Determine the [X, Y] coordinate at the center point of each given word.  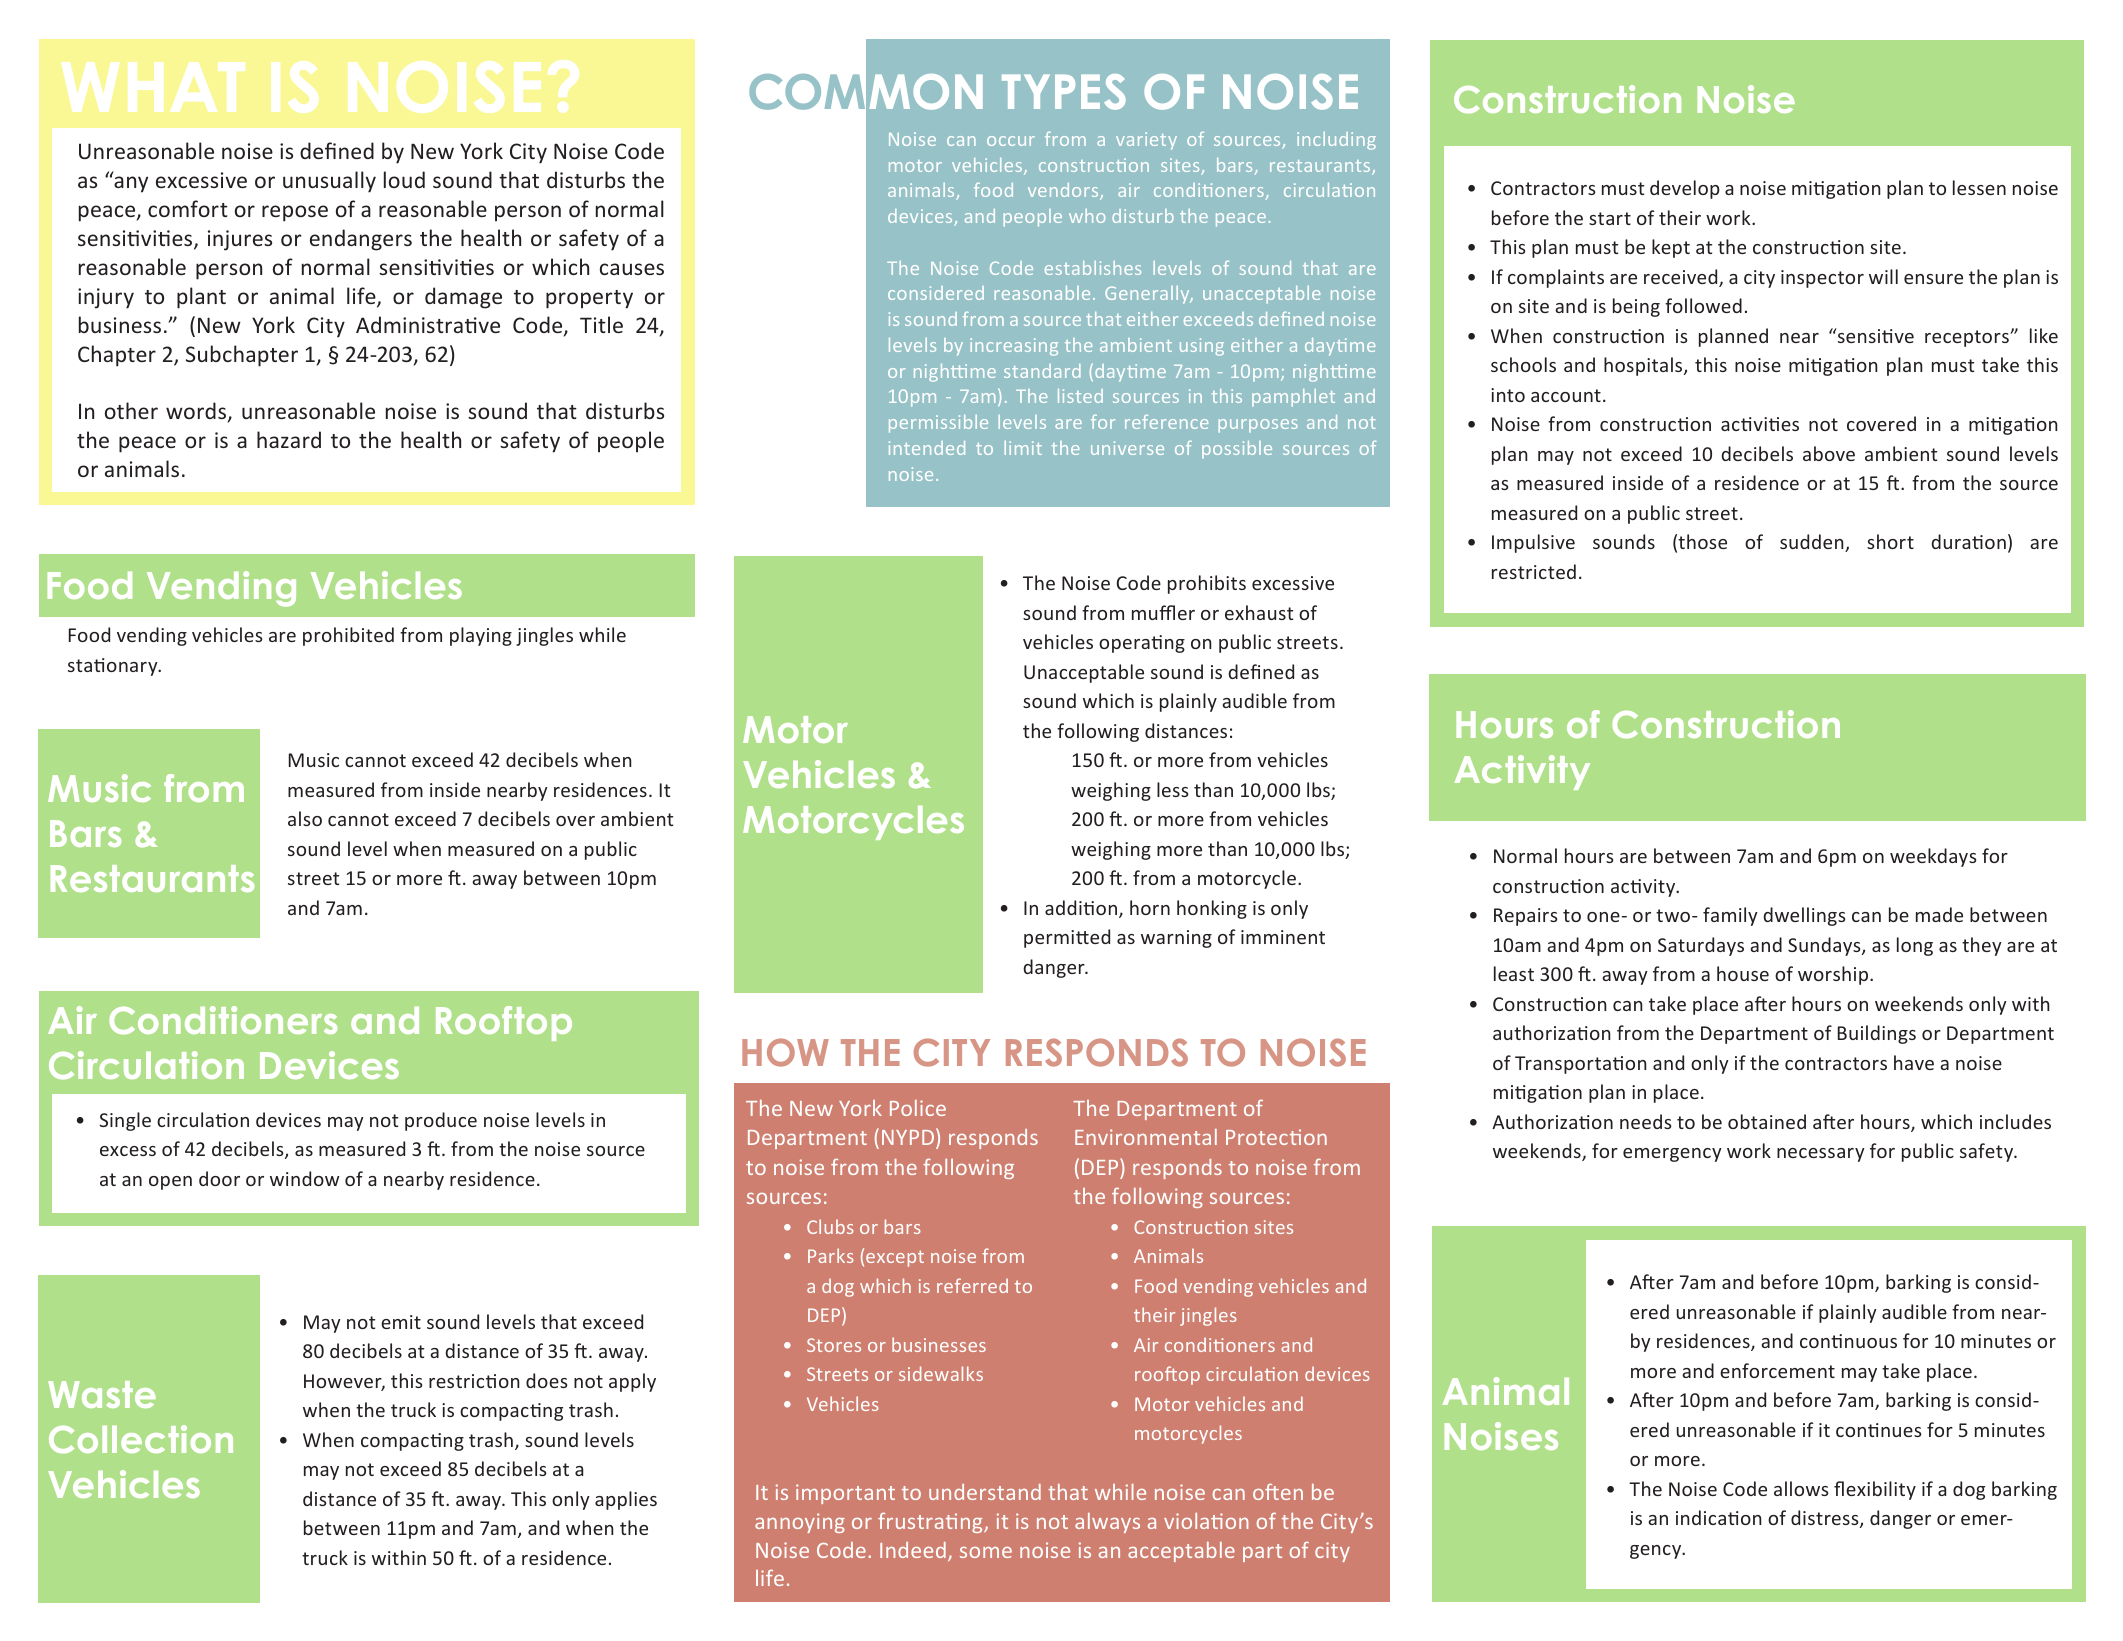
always [1107, 1523]
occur [1011, 141]
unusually [329, 182]
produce [441, 1121]
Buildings [1877, 1034]
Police [918, 1108]
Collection [141, 1439]
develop [1685, 189]
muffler [1163, 612]
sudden [1813, 543]
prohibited [348, 636]
